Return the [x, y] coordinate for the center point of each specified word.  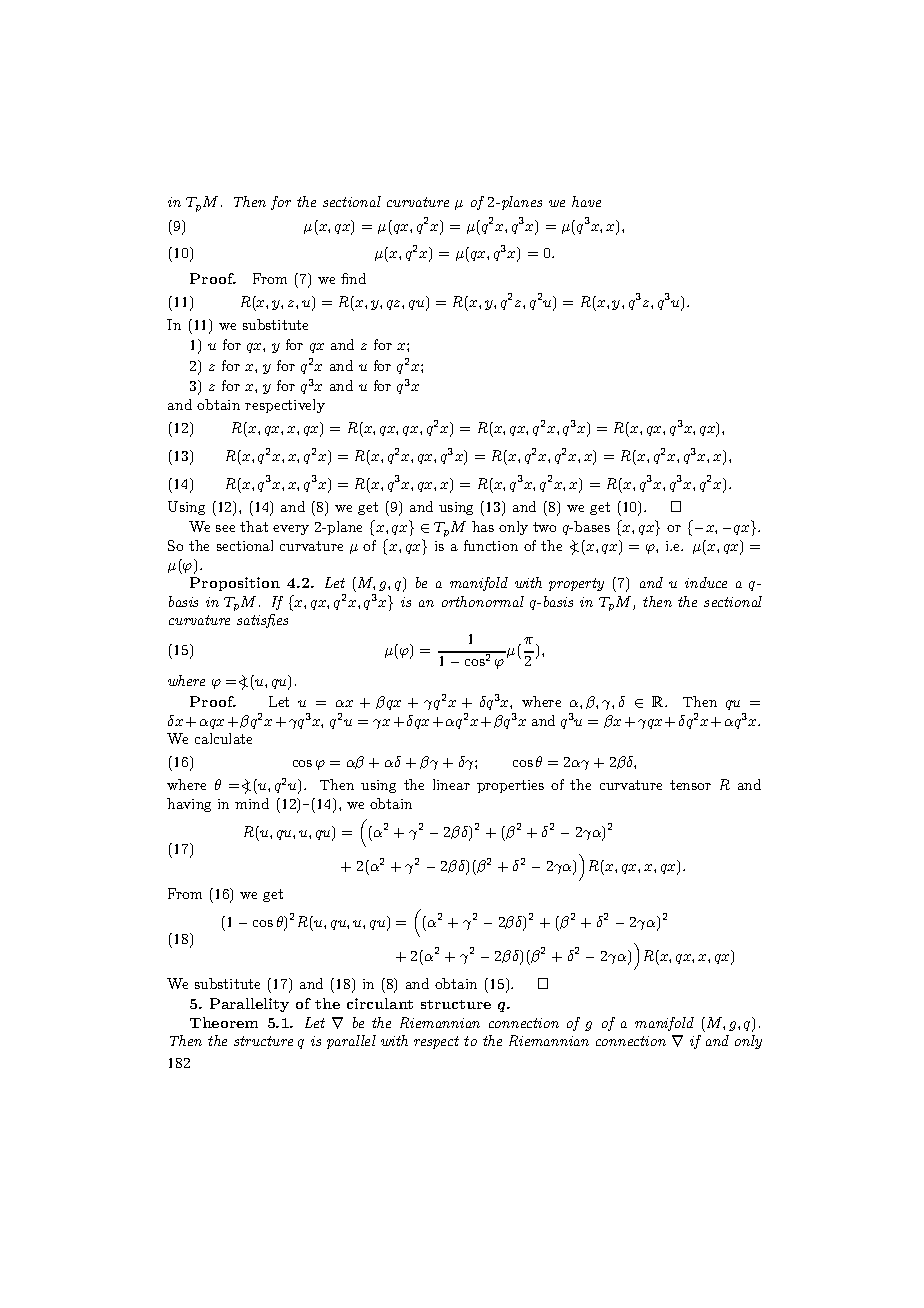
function [491, 545]
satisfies [262, 621]
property [576, 584]
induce [706, 582]
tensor [690, 785]
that [254, 526]
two [544, 527]
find [353, 278]
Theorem [224, 1022]
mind [252, 803]
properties [510, 786]
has [483, 526]
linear [451, 784]
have [586, 201]
